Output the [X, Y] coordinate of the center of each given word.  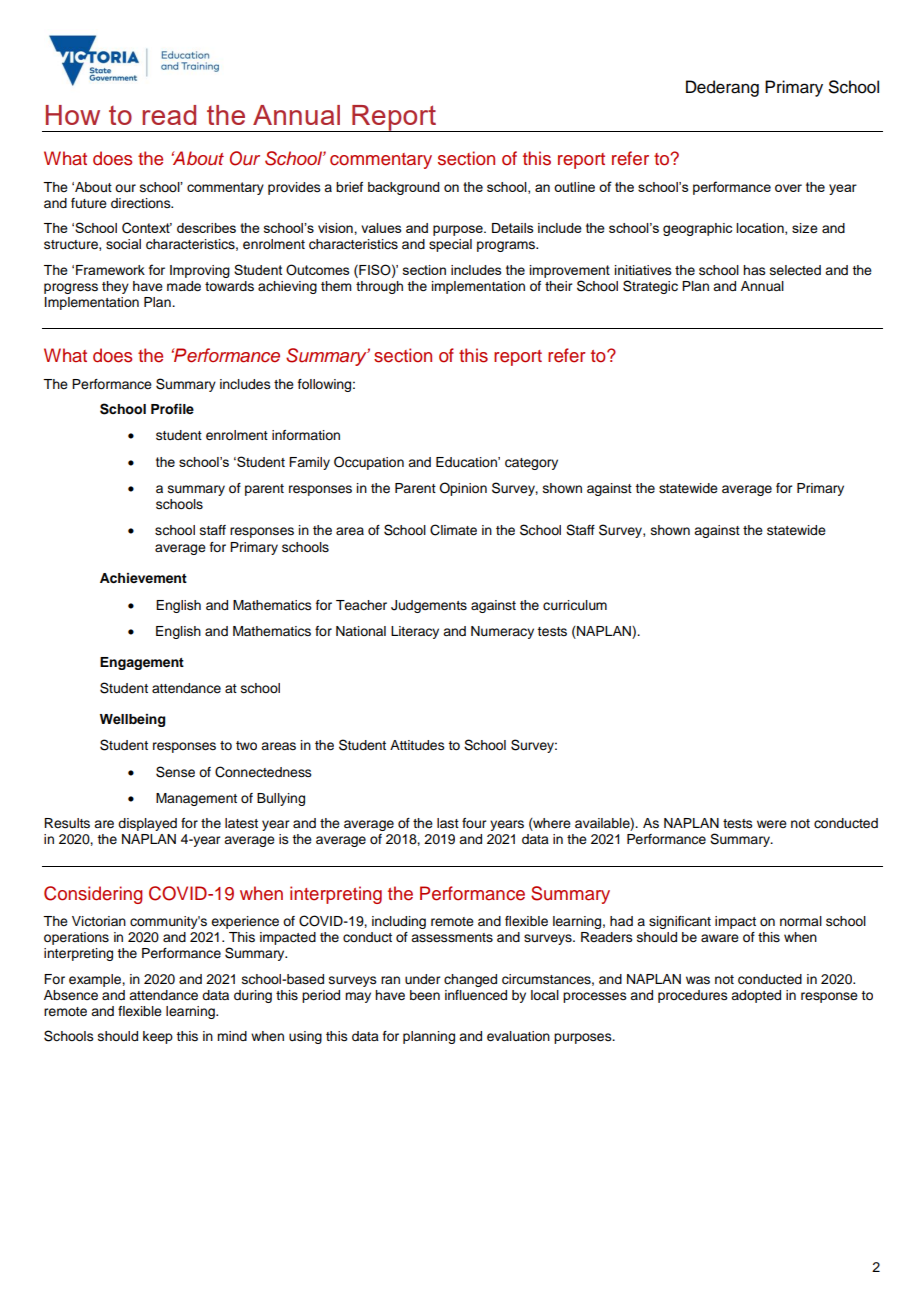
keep [158, 1037]
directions [142, 203]
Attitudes [417, 745]
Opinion [463, 489]
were [772, 824]
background [404, 188]
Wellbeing [132, 720]
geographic [697, 229]
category [531, 464]
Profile [172, 409]
